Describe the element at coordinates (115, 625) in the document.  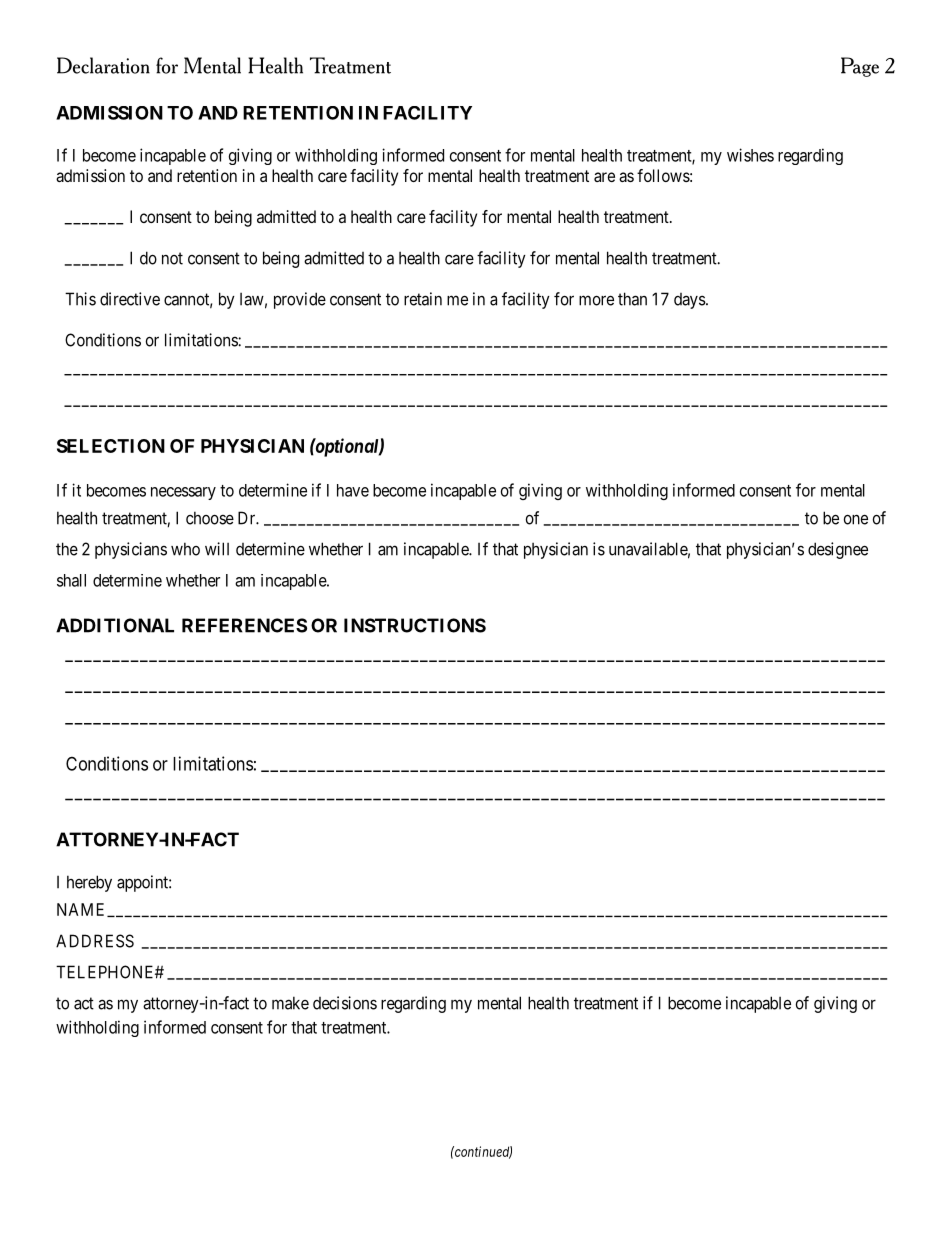
I see `ADDITIONAL` at that location.
